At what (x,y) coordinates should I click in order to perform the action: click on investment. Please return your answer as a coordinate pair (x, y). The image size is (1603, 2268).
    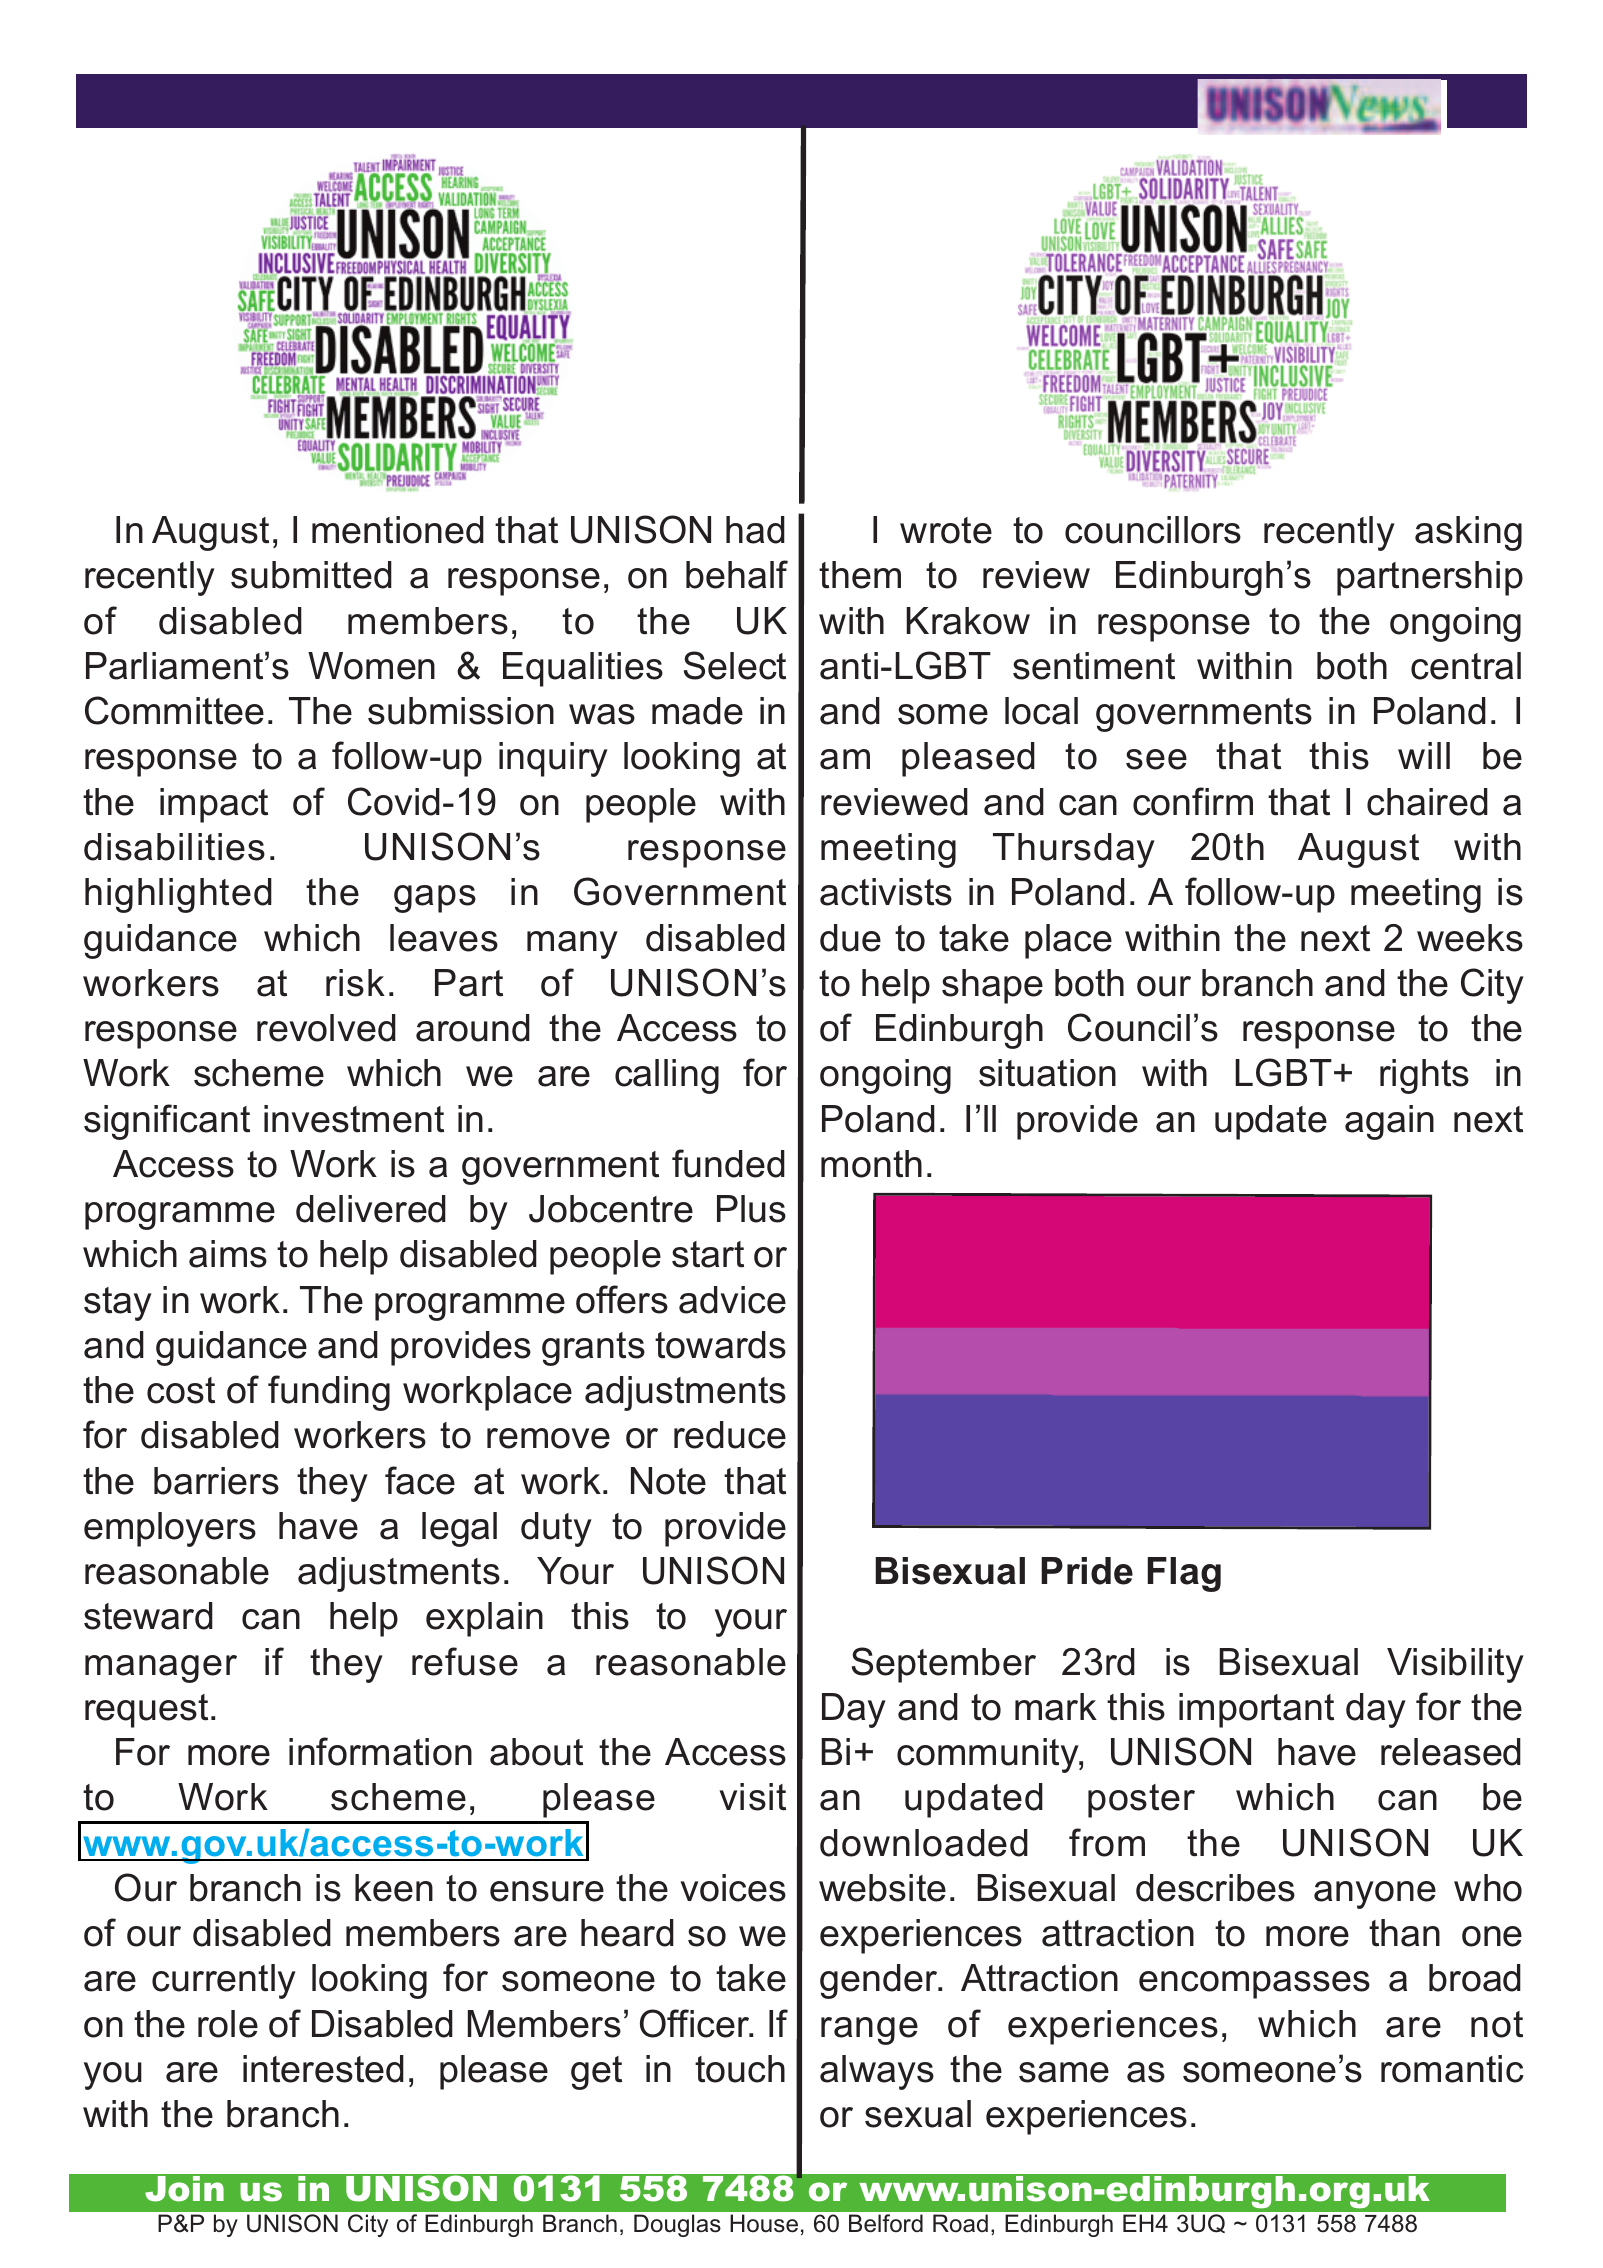
    Looking at the image, I should click on (354, 1119).
